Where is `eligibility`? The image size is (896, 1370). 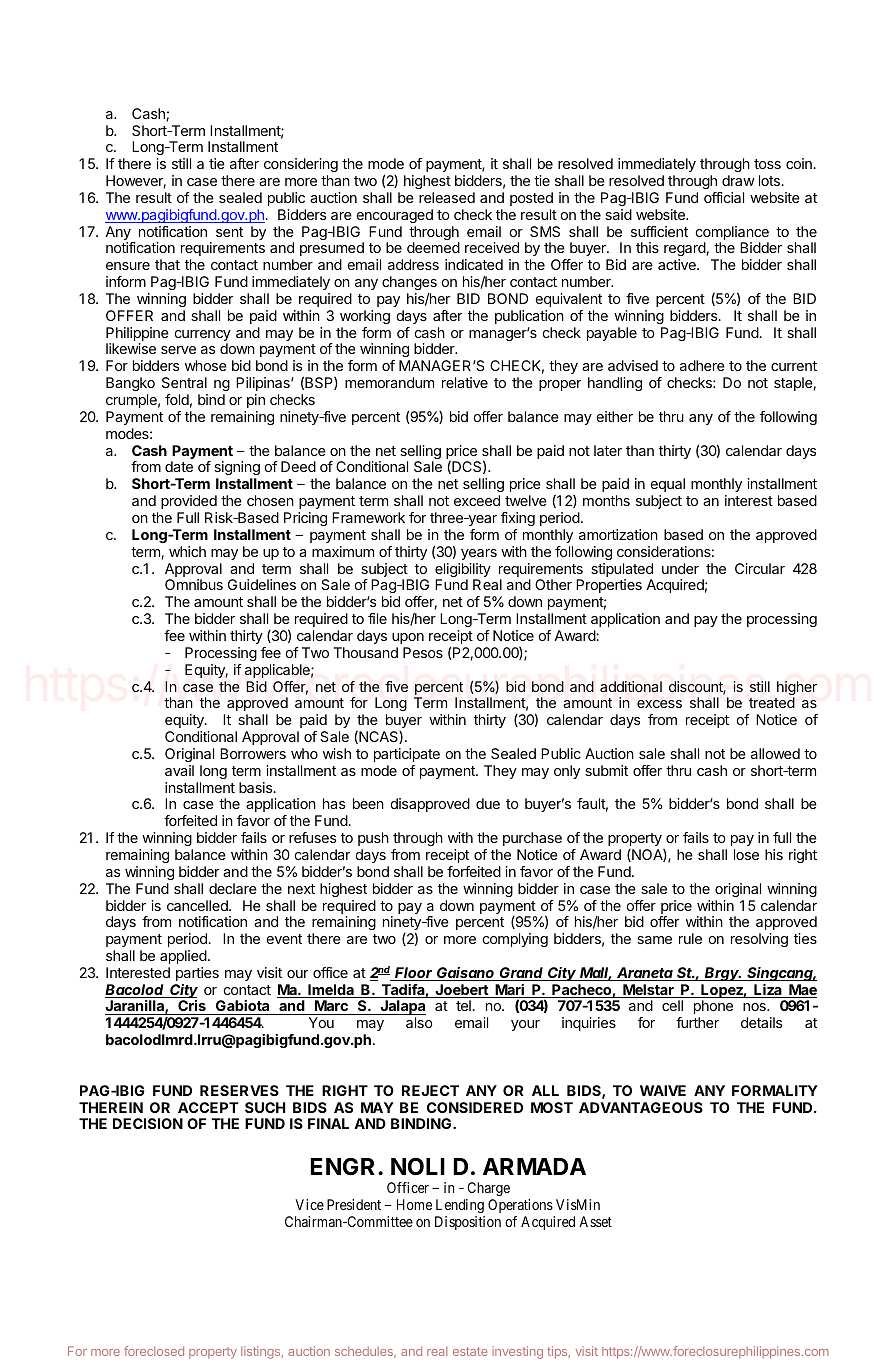
eligibility is located at coordinates (463, 571).
